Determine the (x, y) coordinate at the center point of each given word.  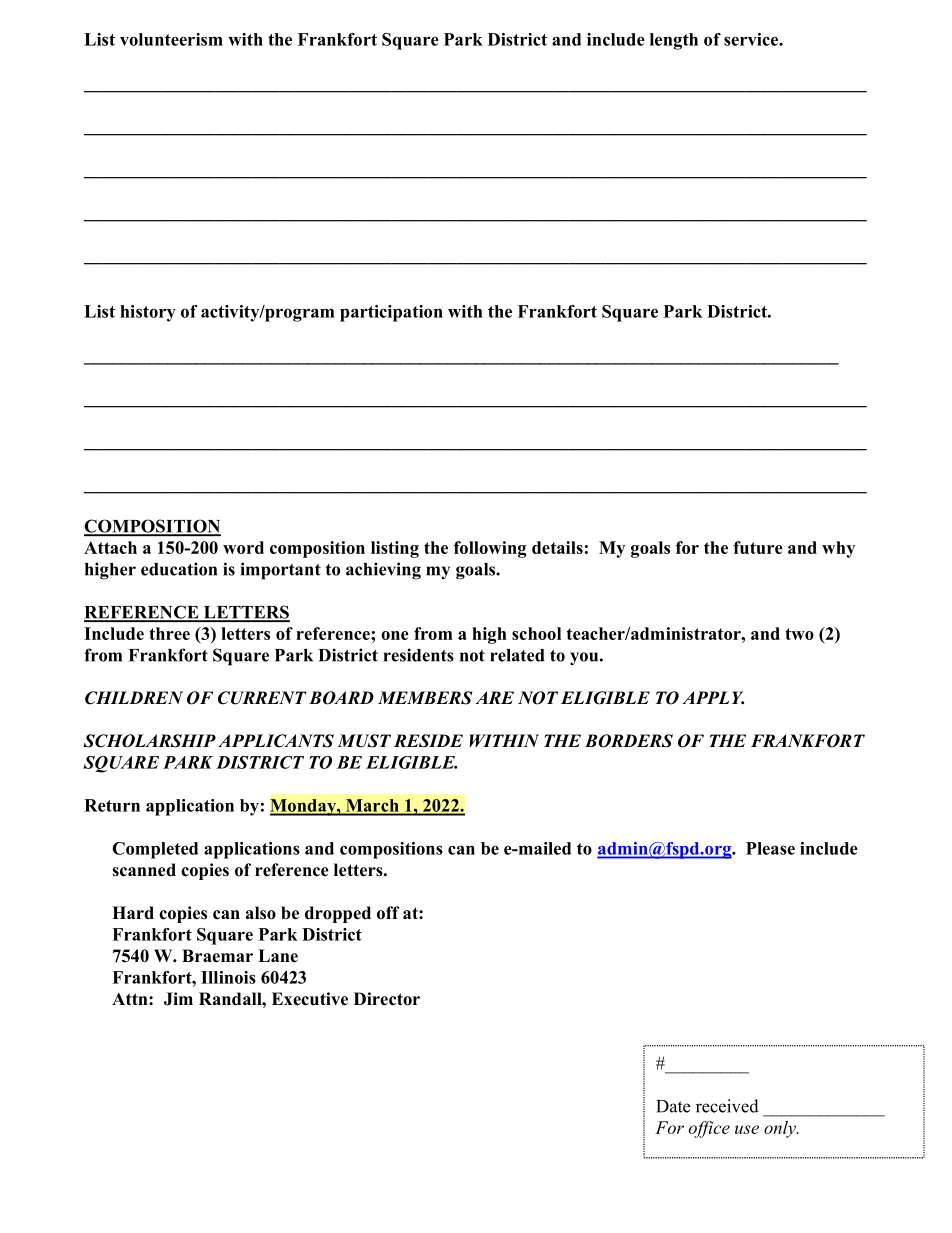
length (674, 41)
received (727, 1106)
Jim (178, 999)
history (148, 313)
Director (387, 999)
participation (391, 313)
